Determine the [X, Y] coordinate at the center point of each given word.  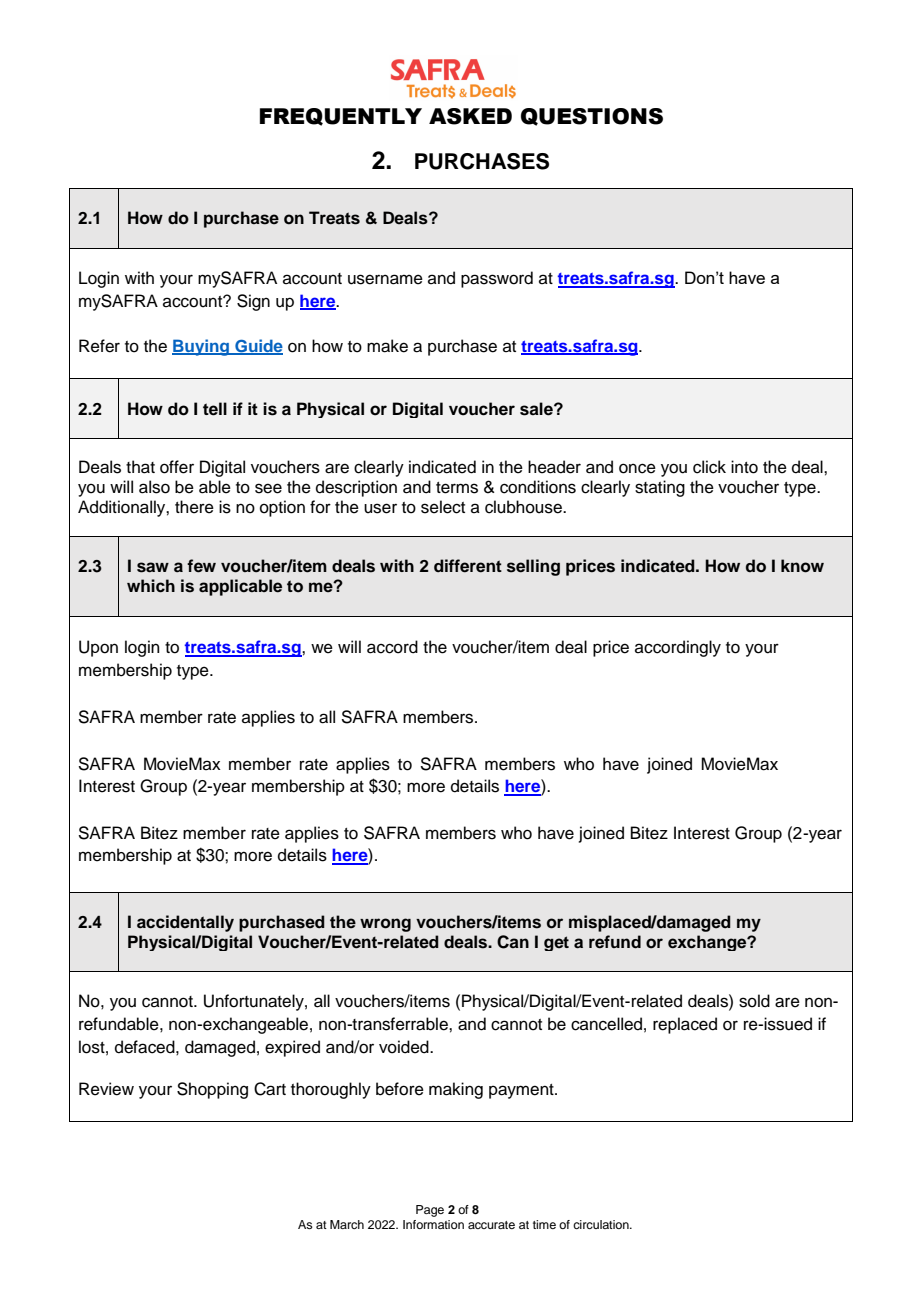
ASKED [470, 116]
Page [430, 1211]
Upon [98, 648]
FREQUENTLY [341, 117]
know [802, 566]
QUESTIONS [592, 117]
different [468, 566]
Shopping [212, 1090]
